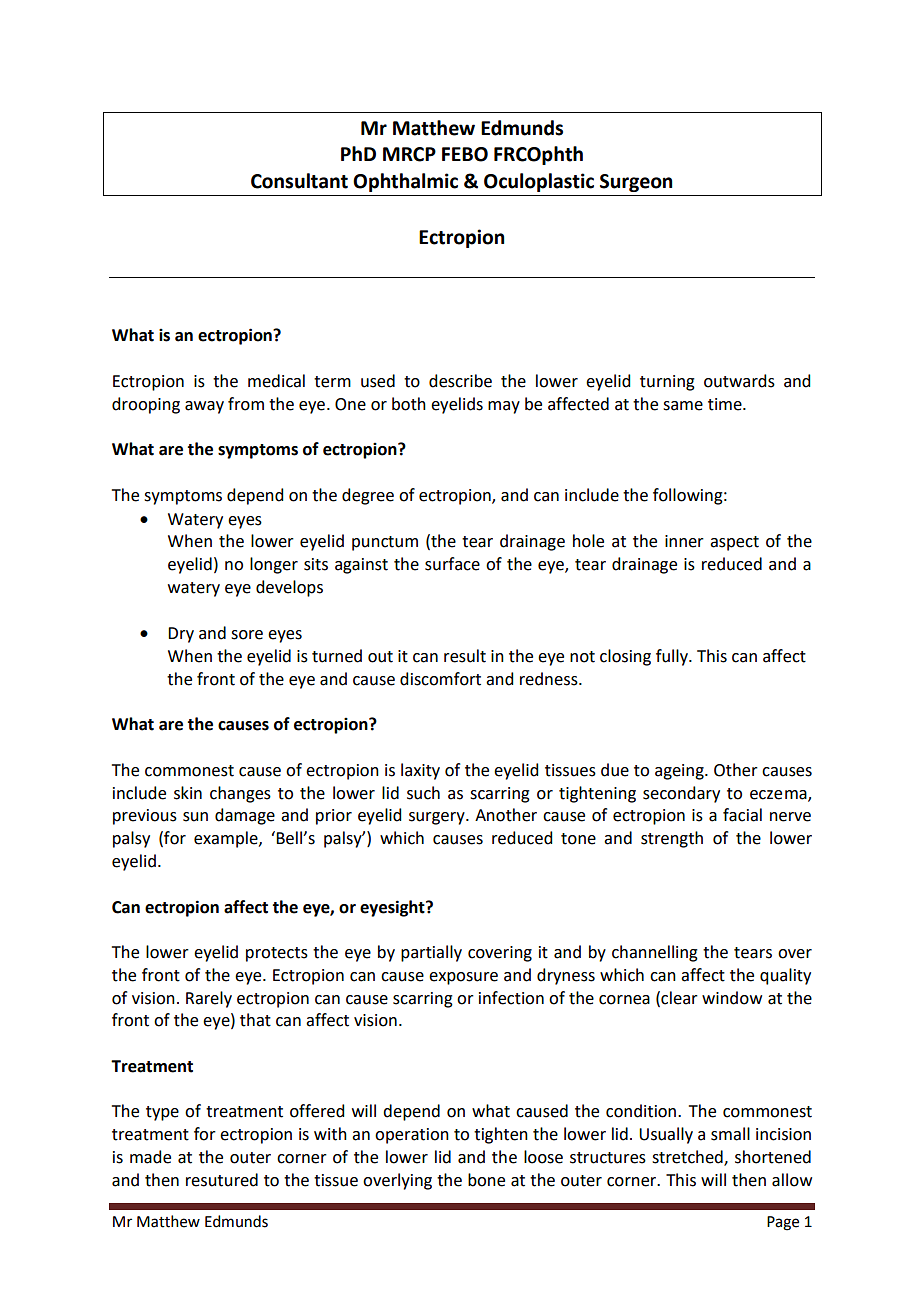  What do you see at coordinates (405, 182) in the screenshot?
I see `Ophthalmic` at bounding box center [405, 182].
